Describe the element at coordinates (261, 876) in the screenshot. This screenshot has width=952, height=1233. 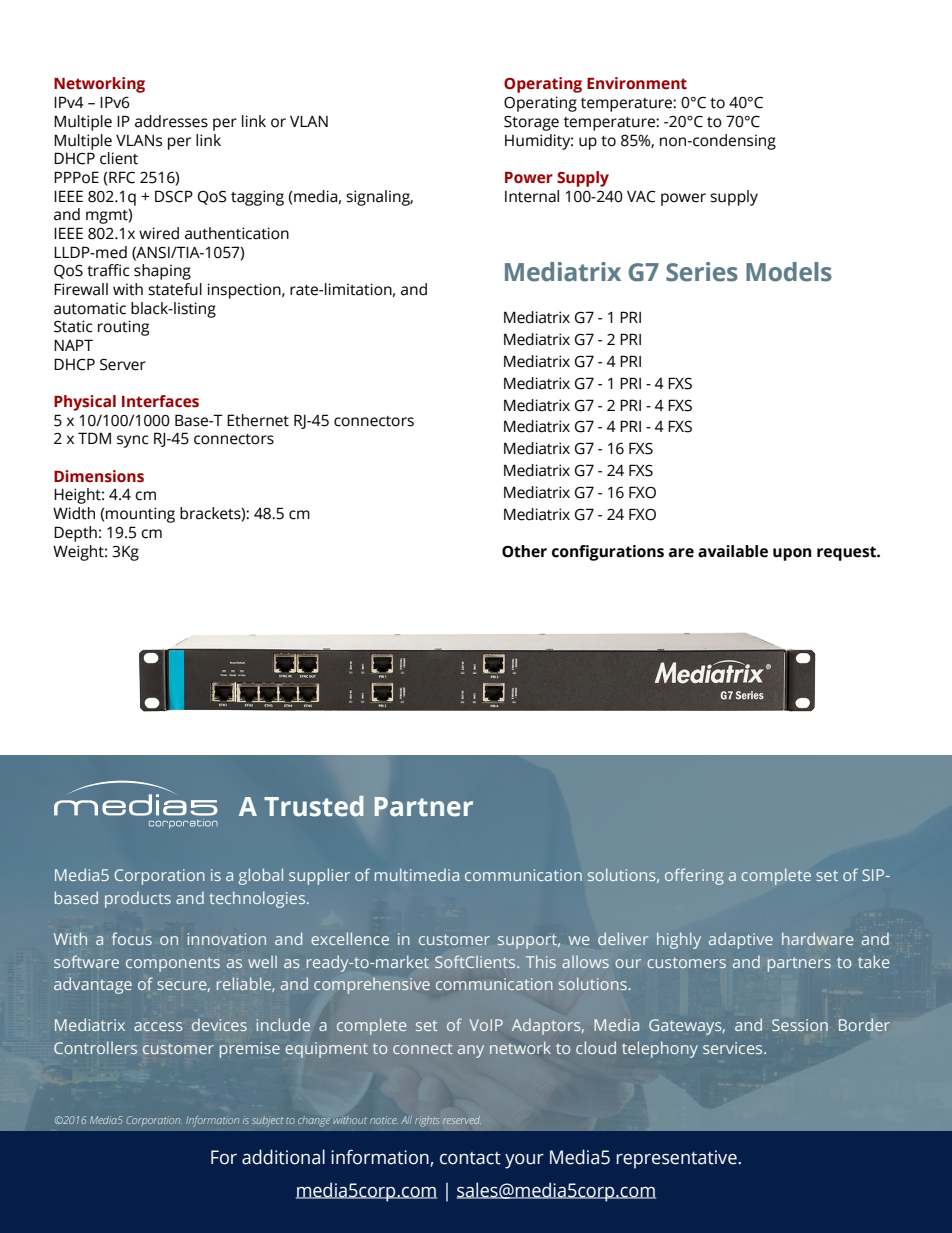
I see `global` at that location.
